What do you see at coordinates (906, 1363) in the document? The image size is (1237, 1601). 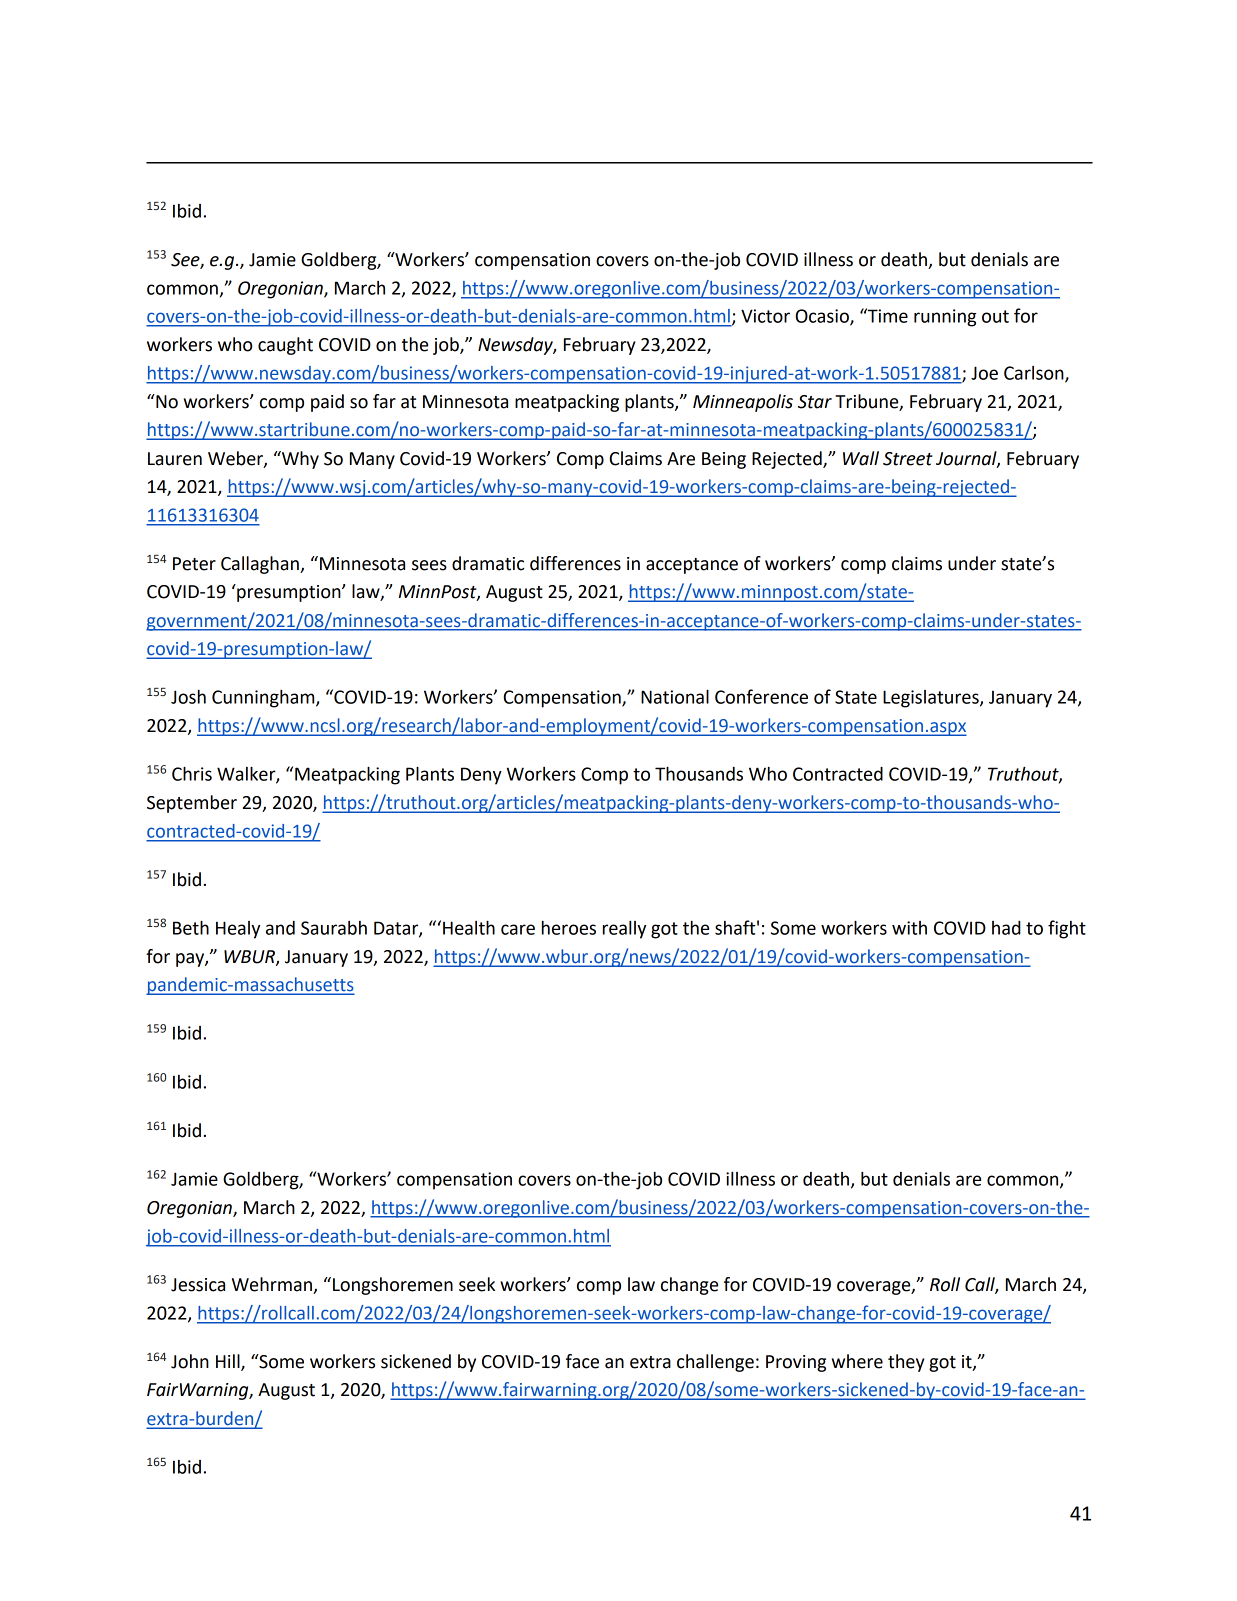 I see `they` at bounding box center [906, 1363].
